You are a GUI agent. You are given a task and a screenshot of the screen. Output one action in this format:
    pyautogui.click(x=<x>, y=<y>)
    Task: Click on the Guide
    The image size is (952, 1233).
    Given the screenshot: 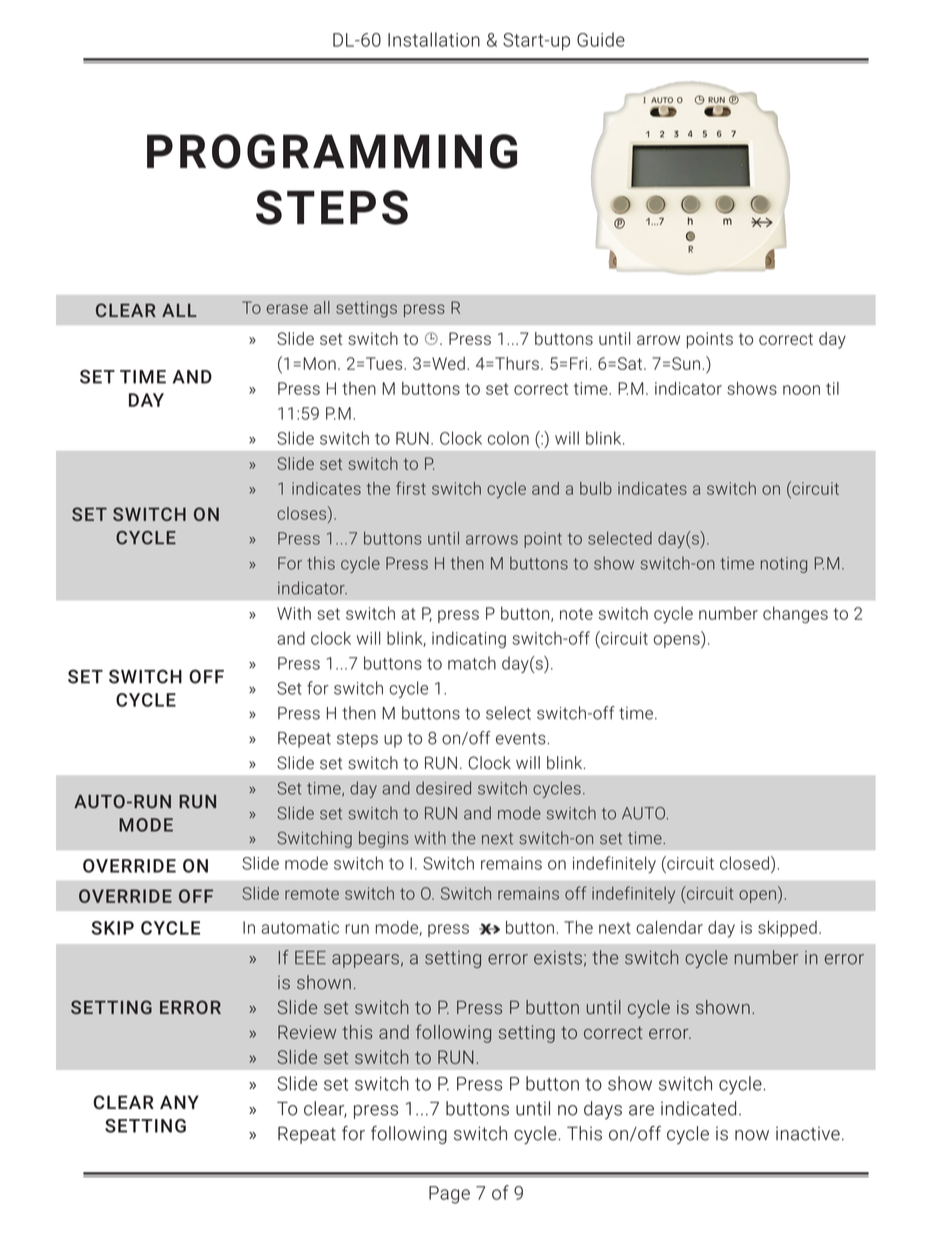 What is the action you would take?
    pyautogui.click(x=601, y=39)
